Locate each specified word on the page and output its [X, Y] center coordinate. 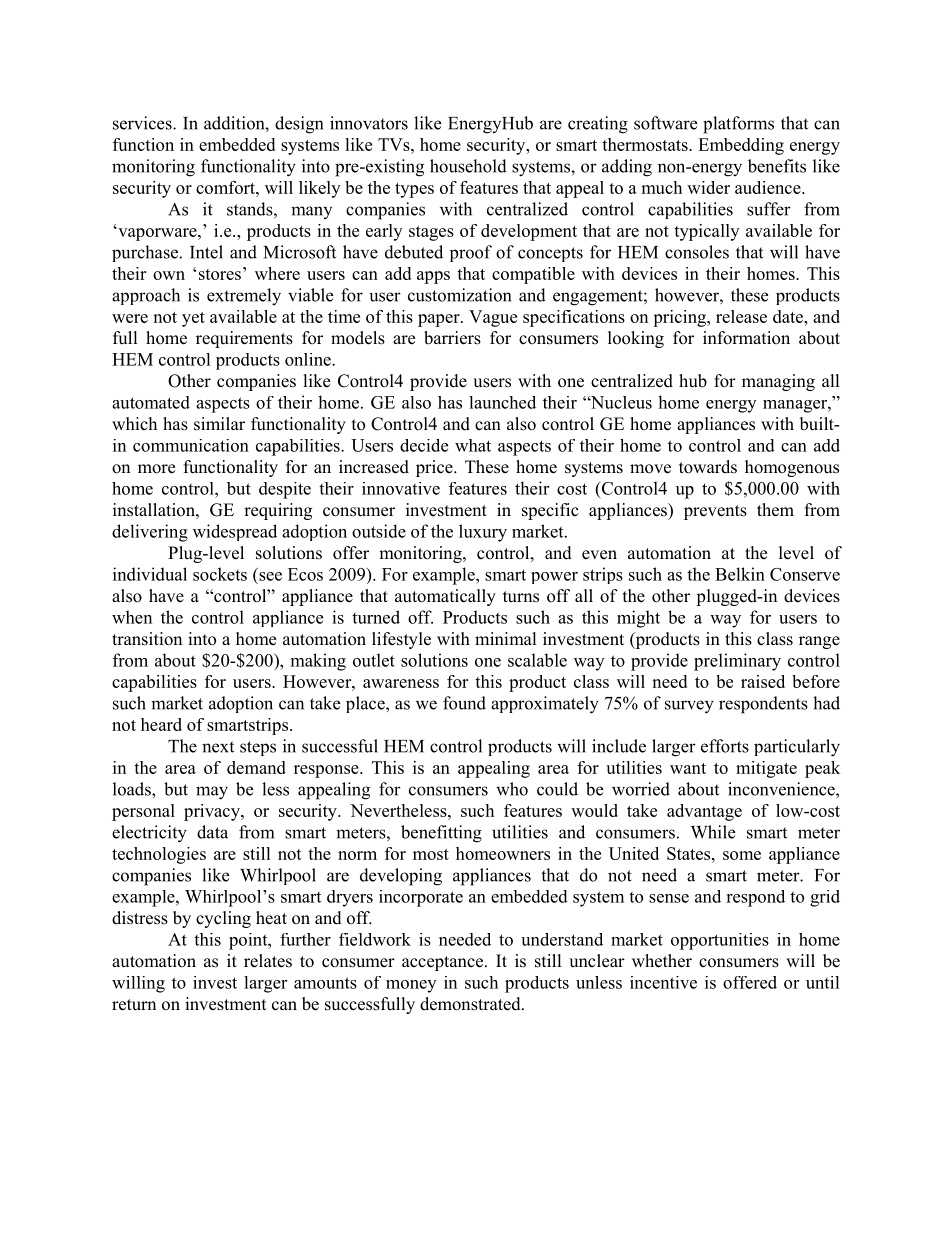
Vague [493, 318]
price [435, 468]
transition [147, 639]
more [156, 469]
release [741, 316]
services [143, 123]
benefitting [441, 834]
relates [268, 961]
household [468, 166]
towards [708, 467]
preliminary [737, 662]
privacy [213, 812]
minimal [506, 638]
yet [193, 319]
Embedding [741, 146]
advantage [704, 812]
